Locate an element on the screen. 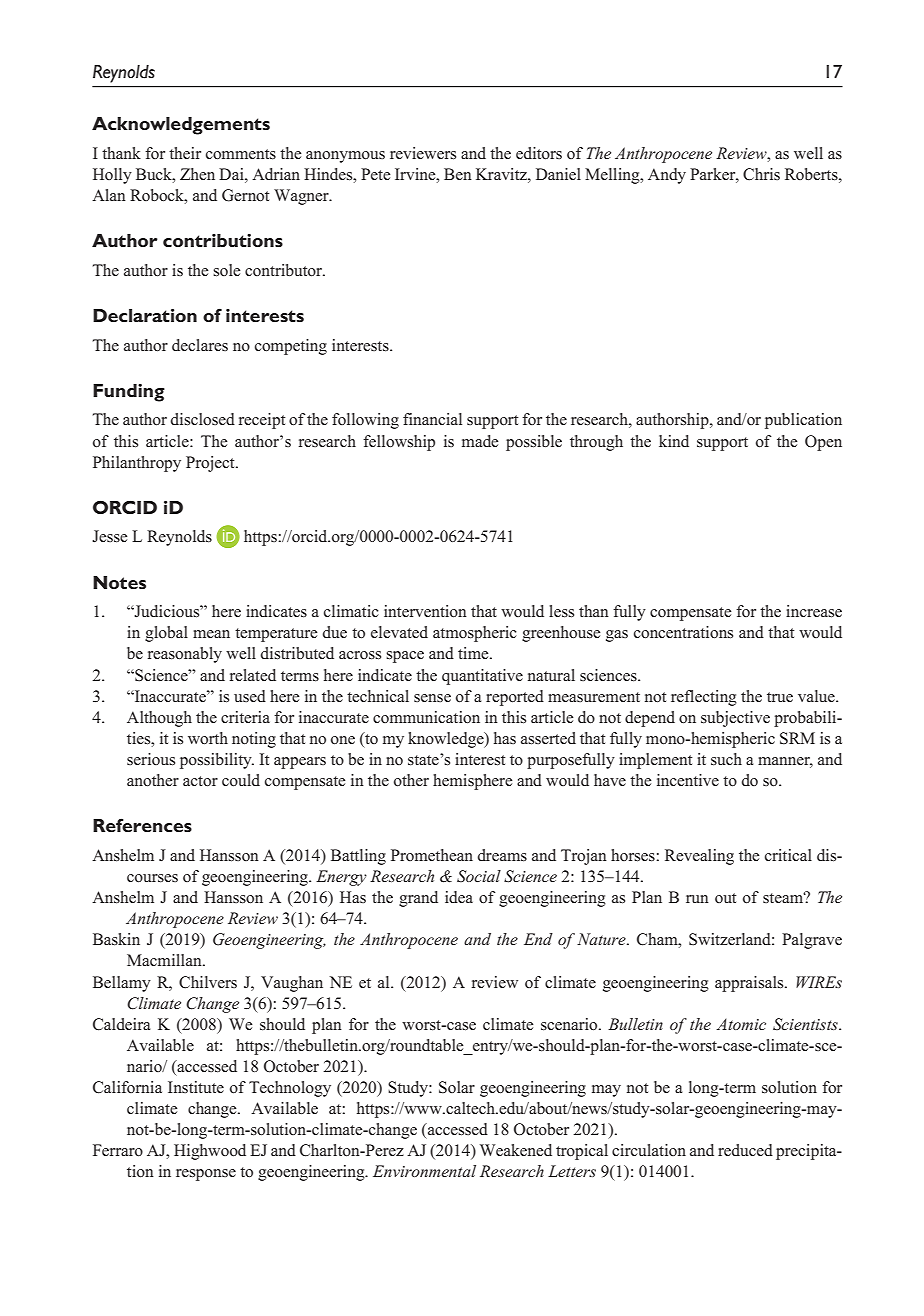  time is located at coordinates (474, 653).
